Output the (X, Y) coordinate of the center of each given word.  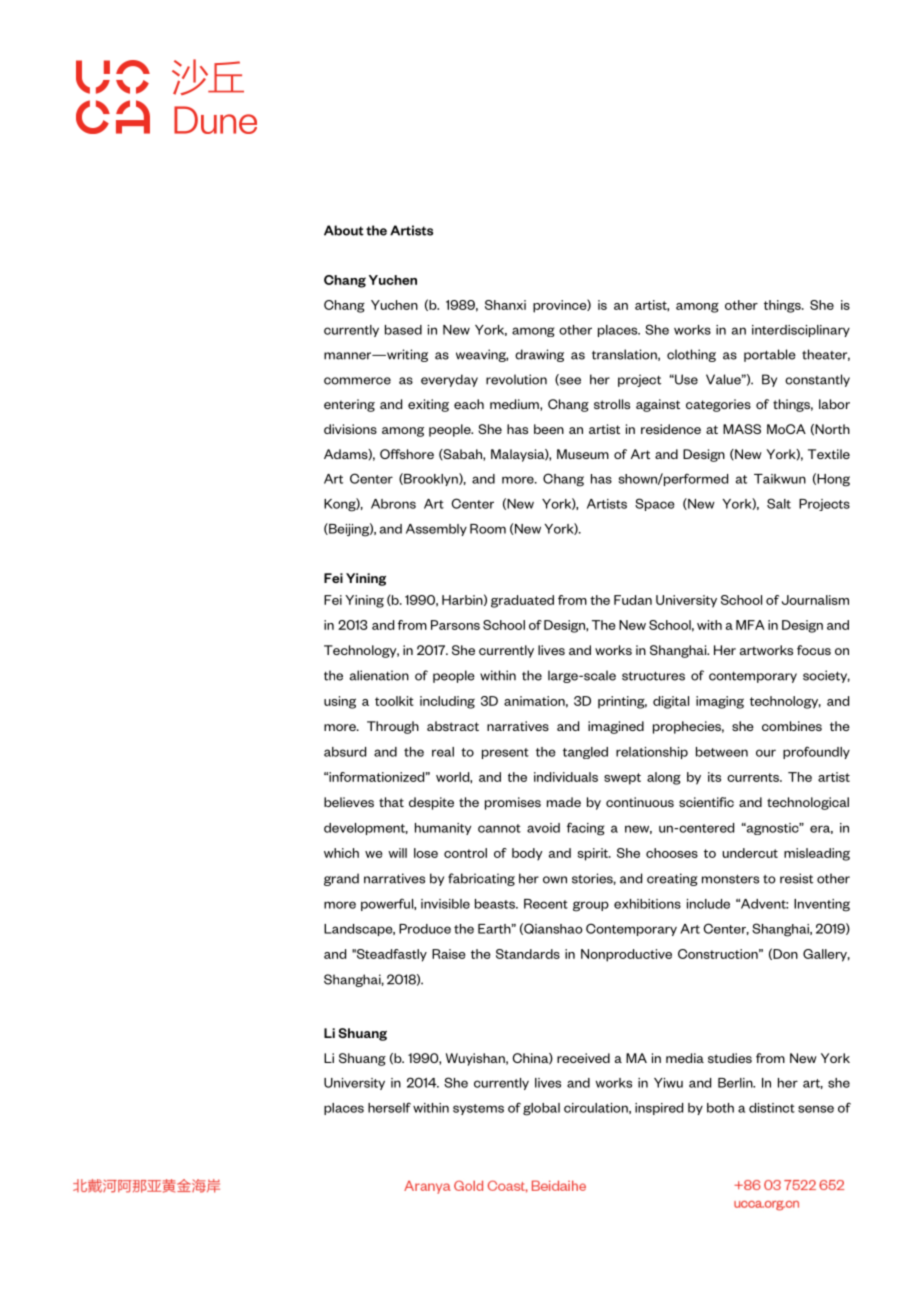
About (344, 230)
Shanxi (505, 305)
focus (814, 650)
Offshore (407, 454)
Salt (779, 503)
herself (389, 1107)
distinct (772, 1108)
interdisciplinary (801, 331)
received (583, 1058)
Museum (583, 454)
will (397, 853)
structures (653, 676)
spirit (594, 854)
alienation (379, 675)
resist (796, 878)
